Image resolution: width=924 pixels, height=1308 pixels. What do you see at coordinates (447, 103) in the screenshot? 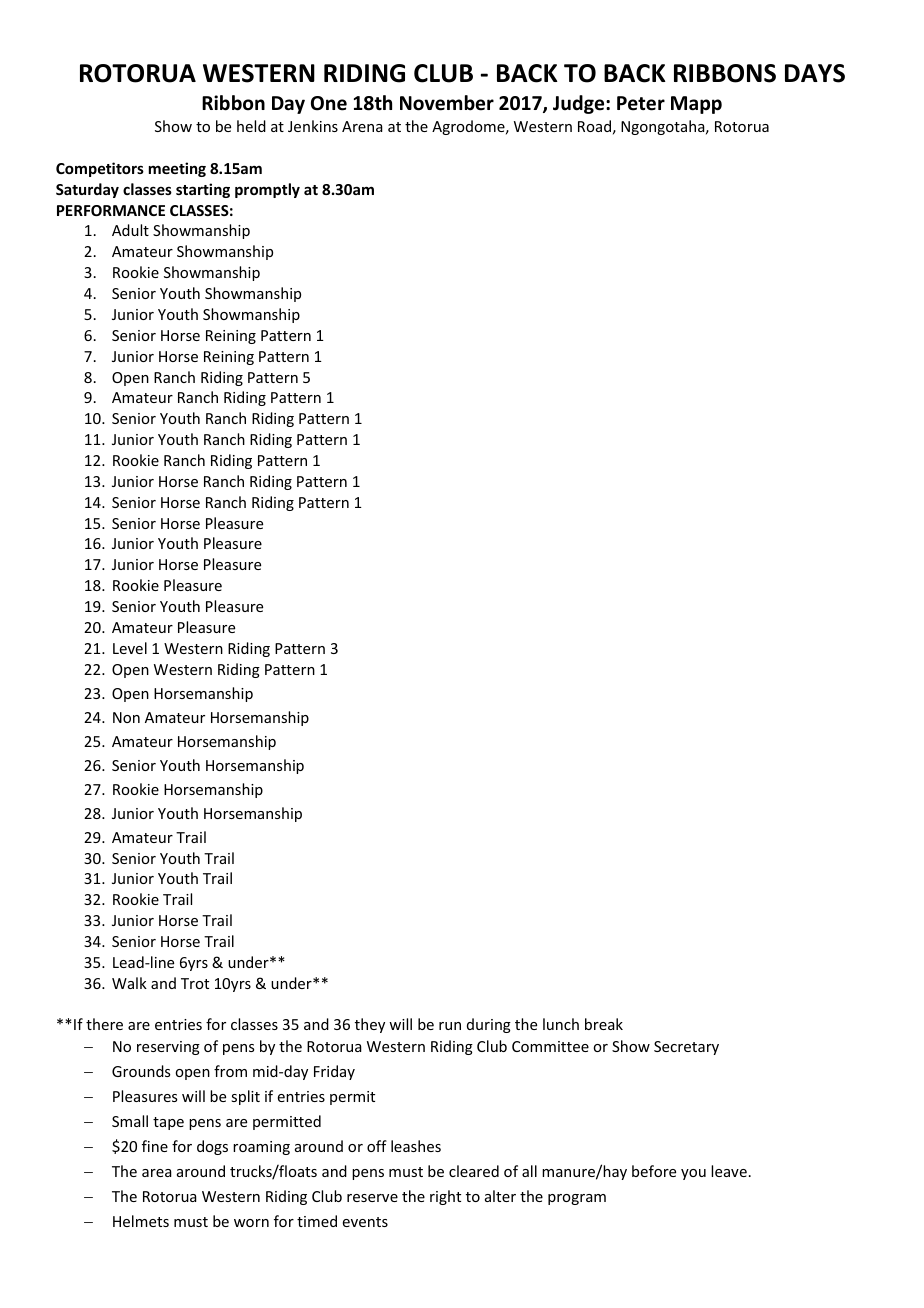
I see `November` at bounding box center [447, 103].
